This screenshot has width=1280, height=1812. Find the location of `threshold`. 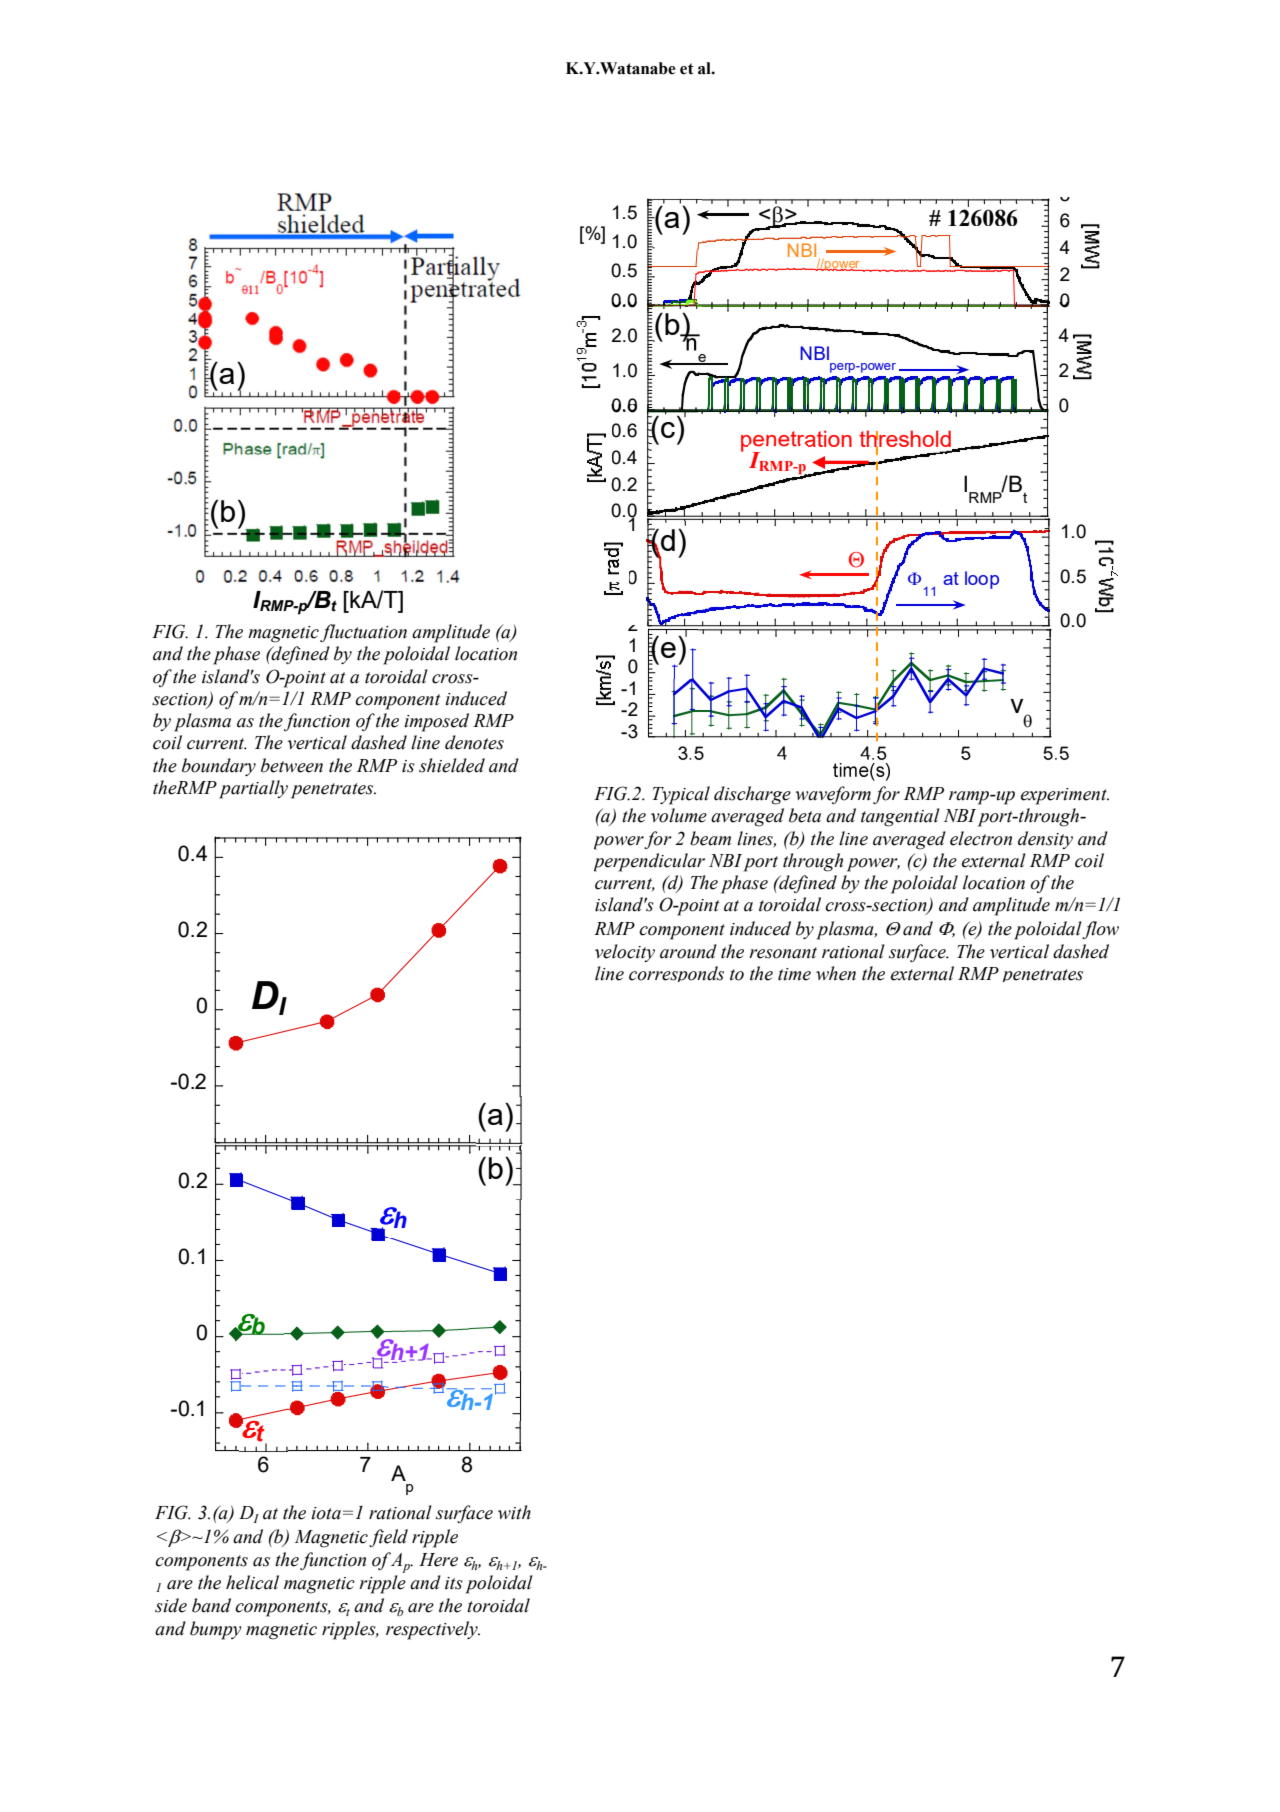

threshold is located at coordinates (905, 439).
